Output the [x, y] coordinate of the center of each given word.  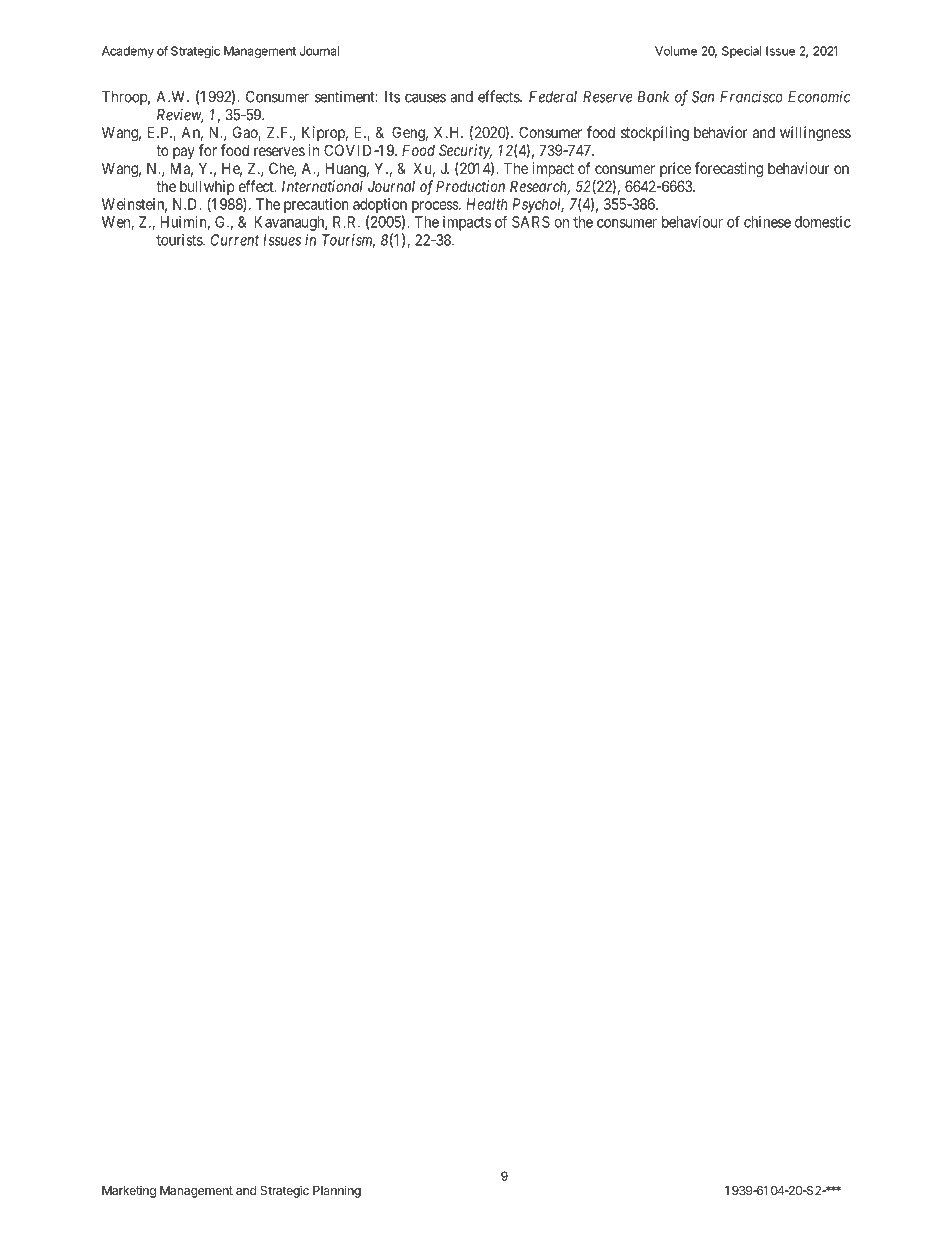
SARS [531, 222]
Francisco [751, 96]
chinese [767, 222]
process [436, 207]
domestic [823, 222]
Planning [337, 1191]
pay [184, 153]
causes [425, 98]
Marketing [129, 1192]
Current [235, 240]
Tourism [348, 241]
